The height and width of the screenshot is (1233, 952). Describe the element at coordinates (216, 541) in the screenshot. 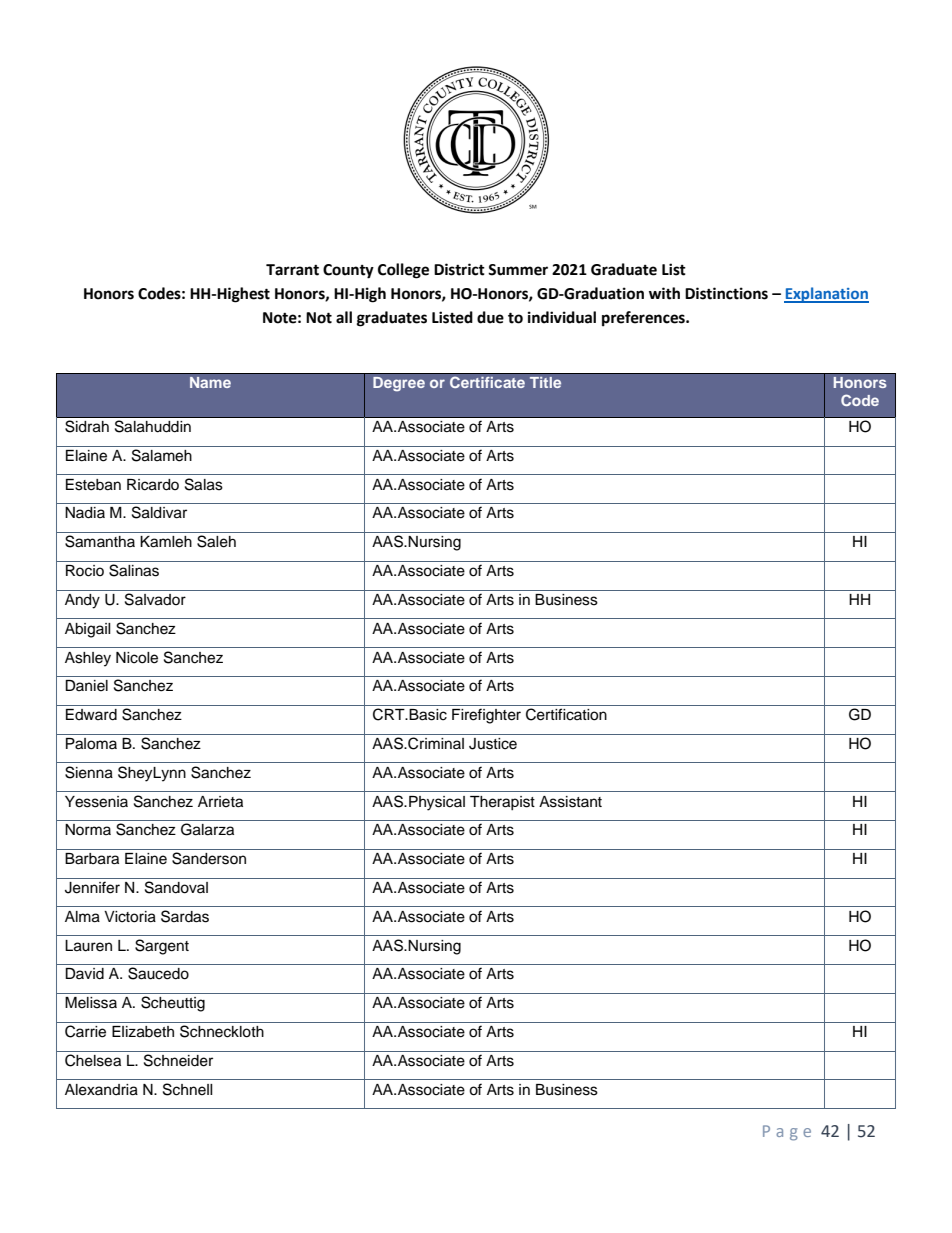

I see `Saleh` at that location.
